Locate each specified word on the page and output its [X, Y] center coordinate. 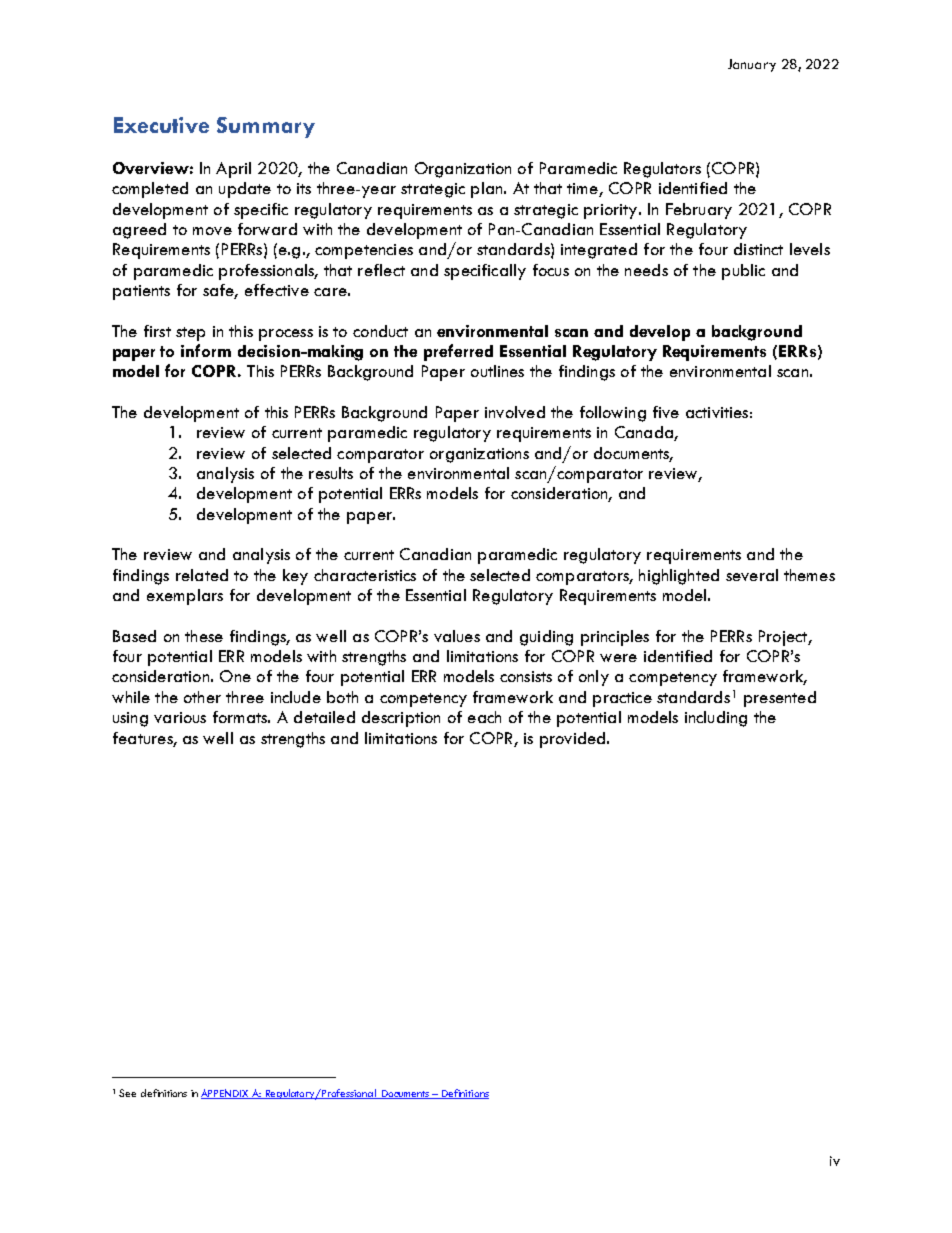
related [202, 575]
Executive [161, 125]
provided [574, 740]
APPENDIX [226, 1094]
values [457, 636]
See [127, 1093]
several [752, 575]
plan [488, 190]
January [752, 65]
